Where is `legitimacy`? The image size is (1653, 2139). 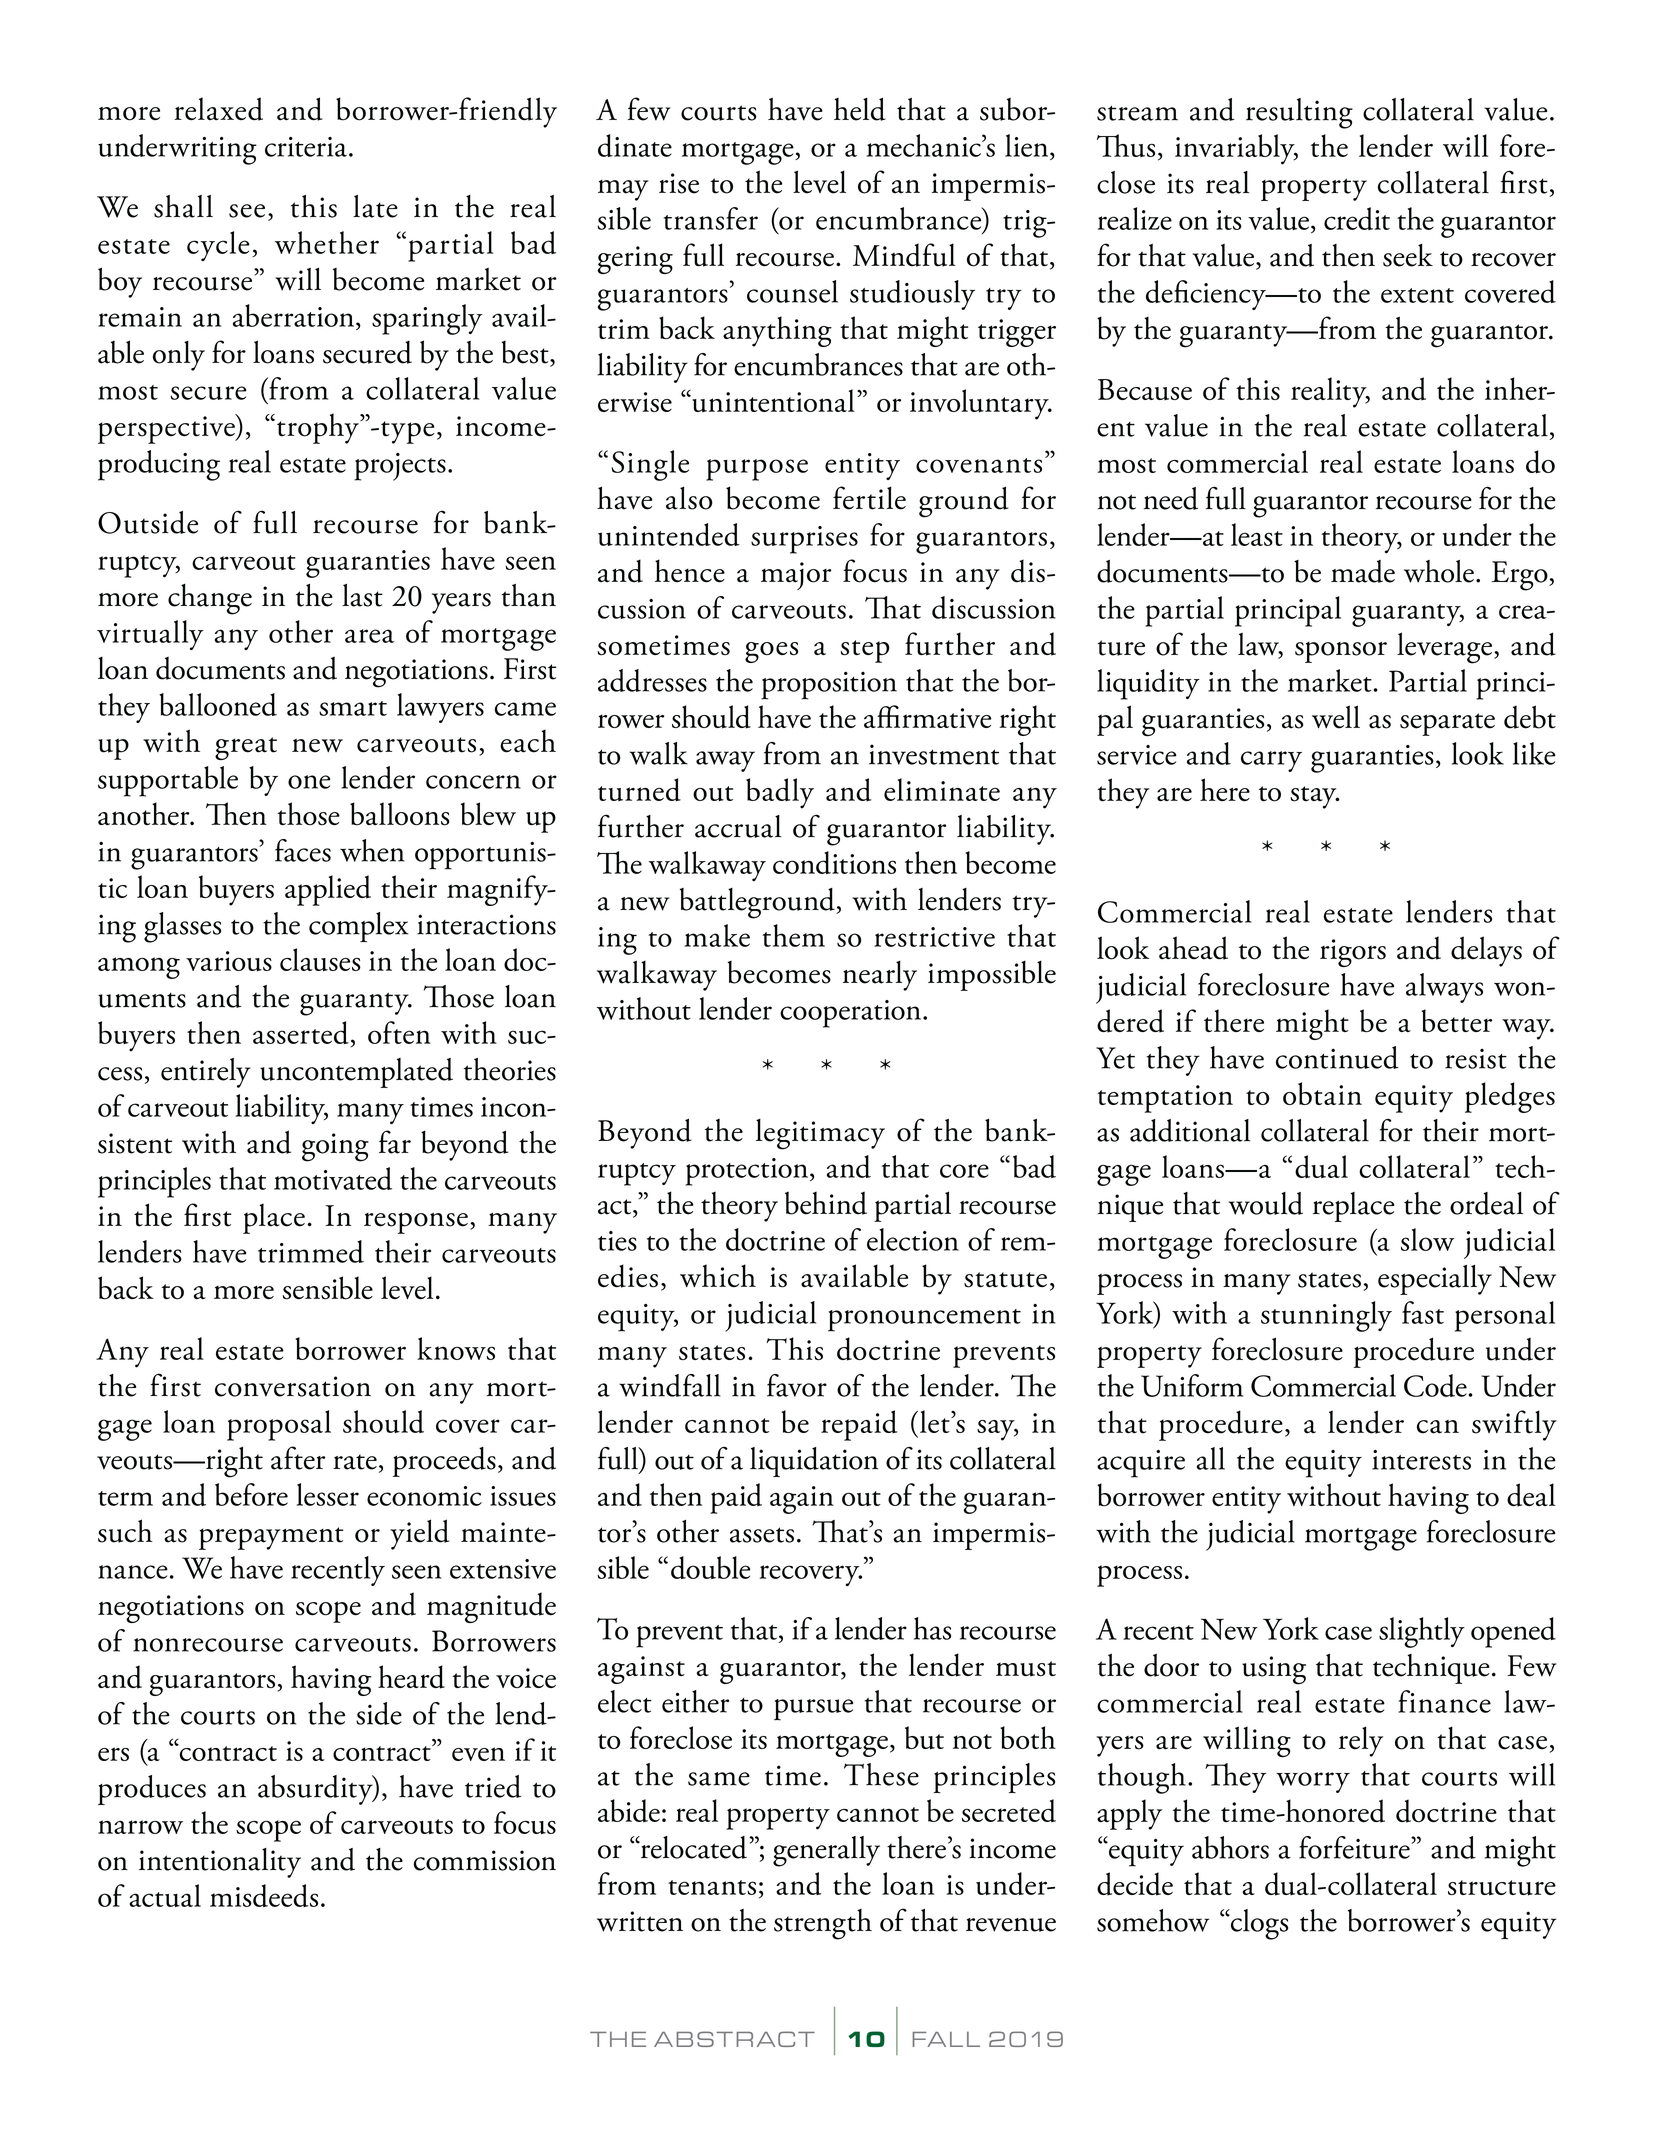
legitimacy is located at coordinates (820, 1134).
